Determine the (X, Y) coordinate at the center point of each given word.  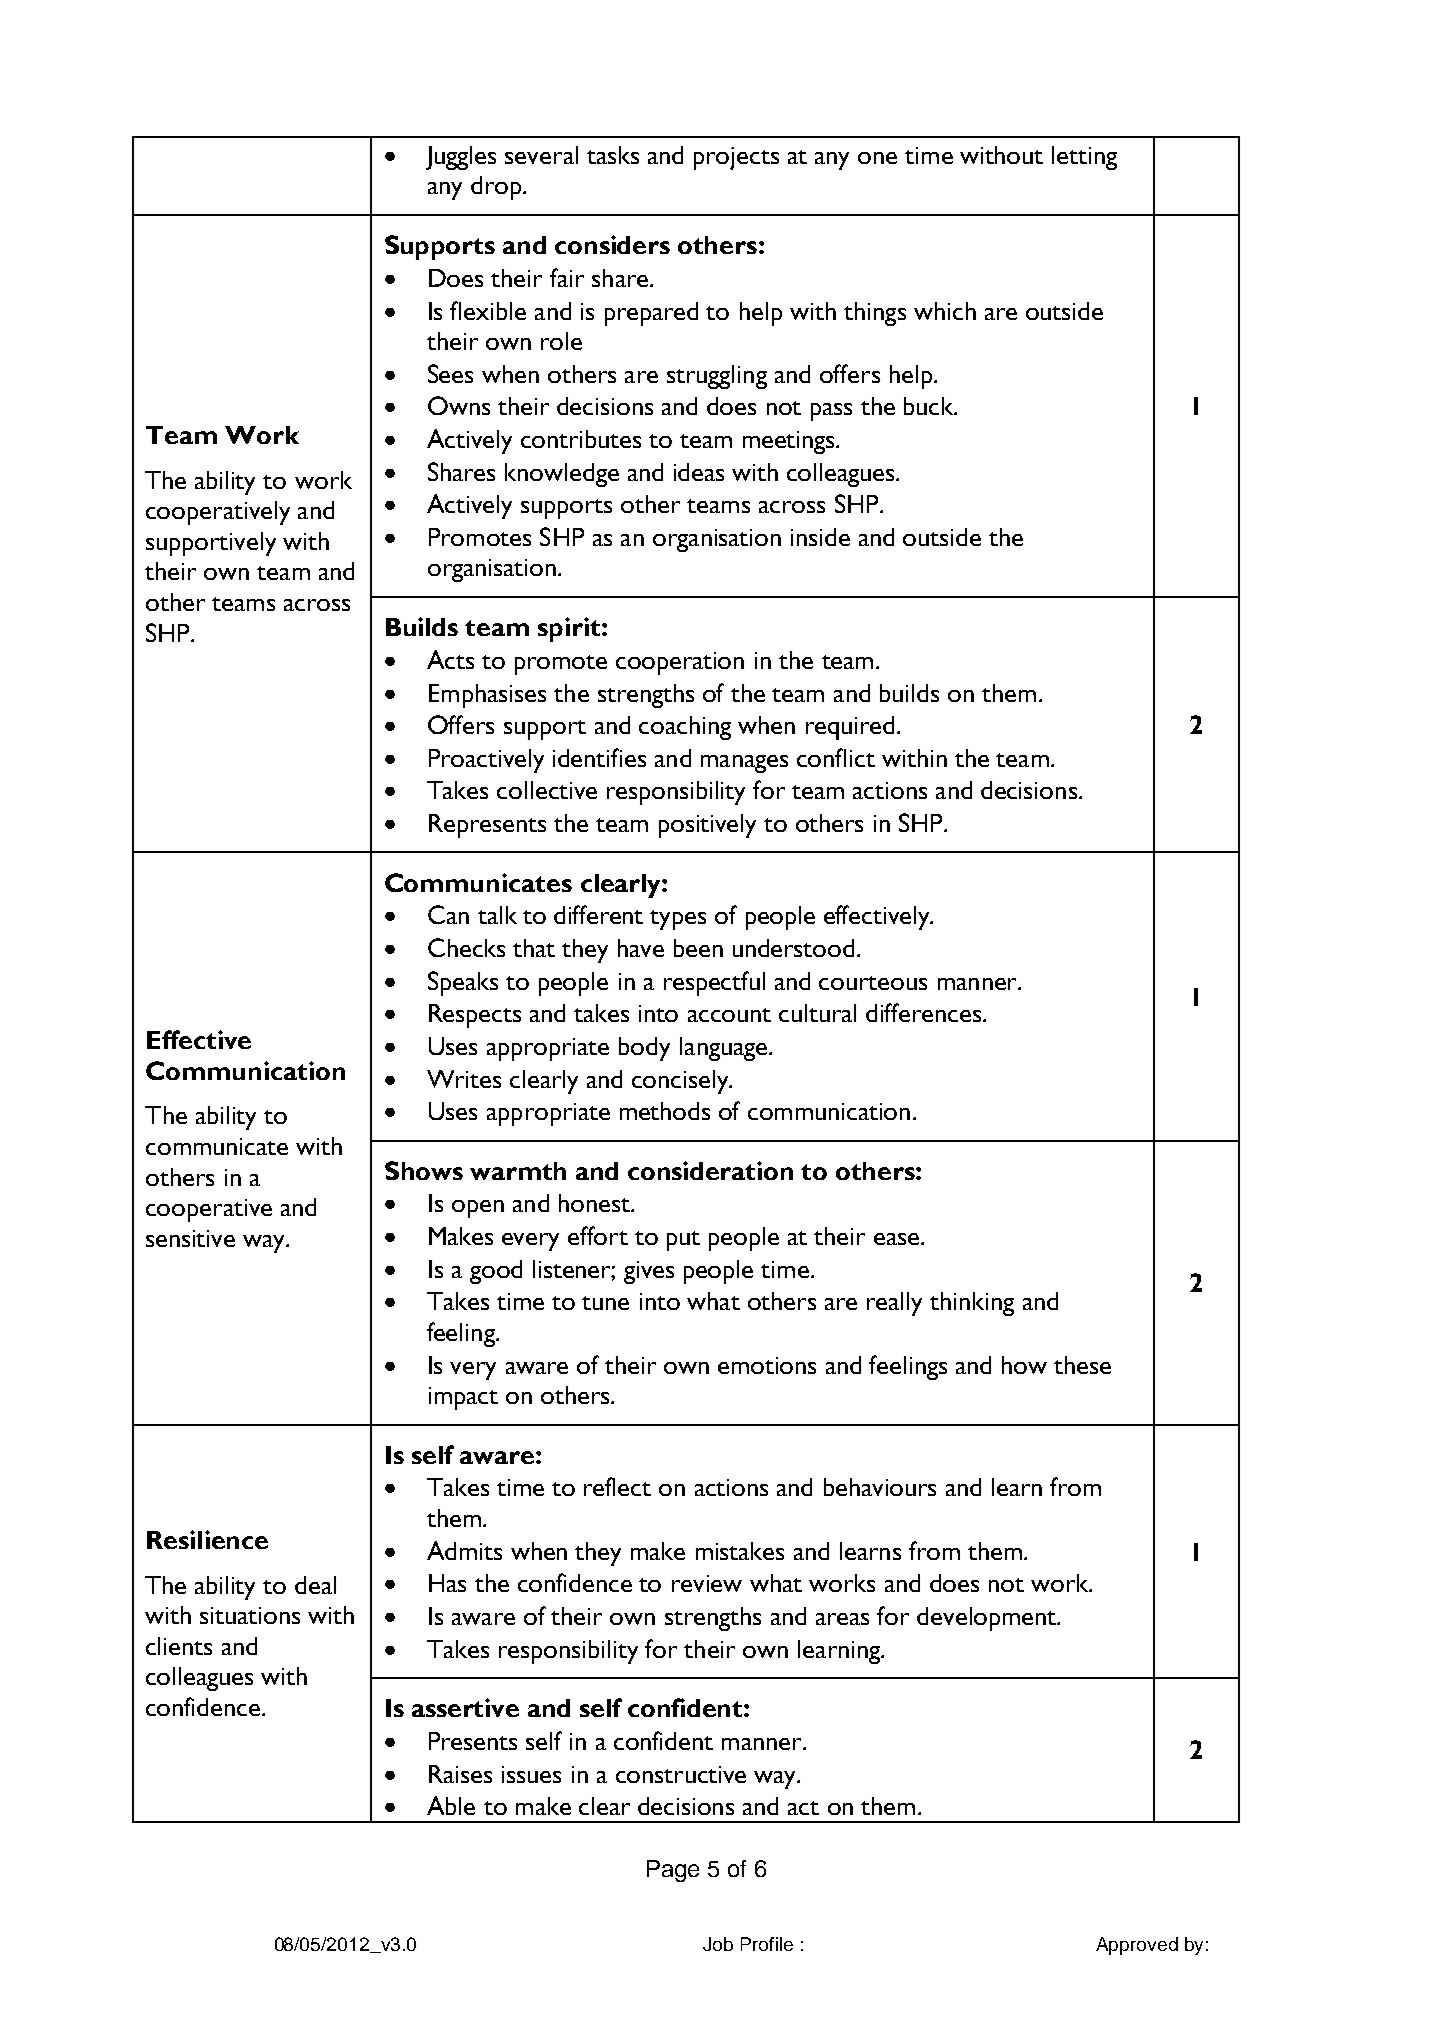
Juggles (461, 158)
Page (673, 1871)
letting (1084, 158)
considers (612, 244)
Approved (1137, 1946)
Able (451, 1805)
